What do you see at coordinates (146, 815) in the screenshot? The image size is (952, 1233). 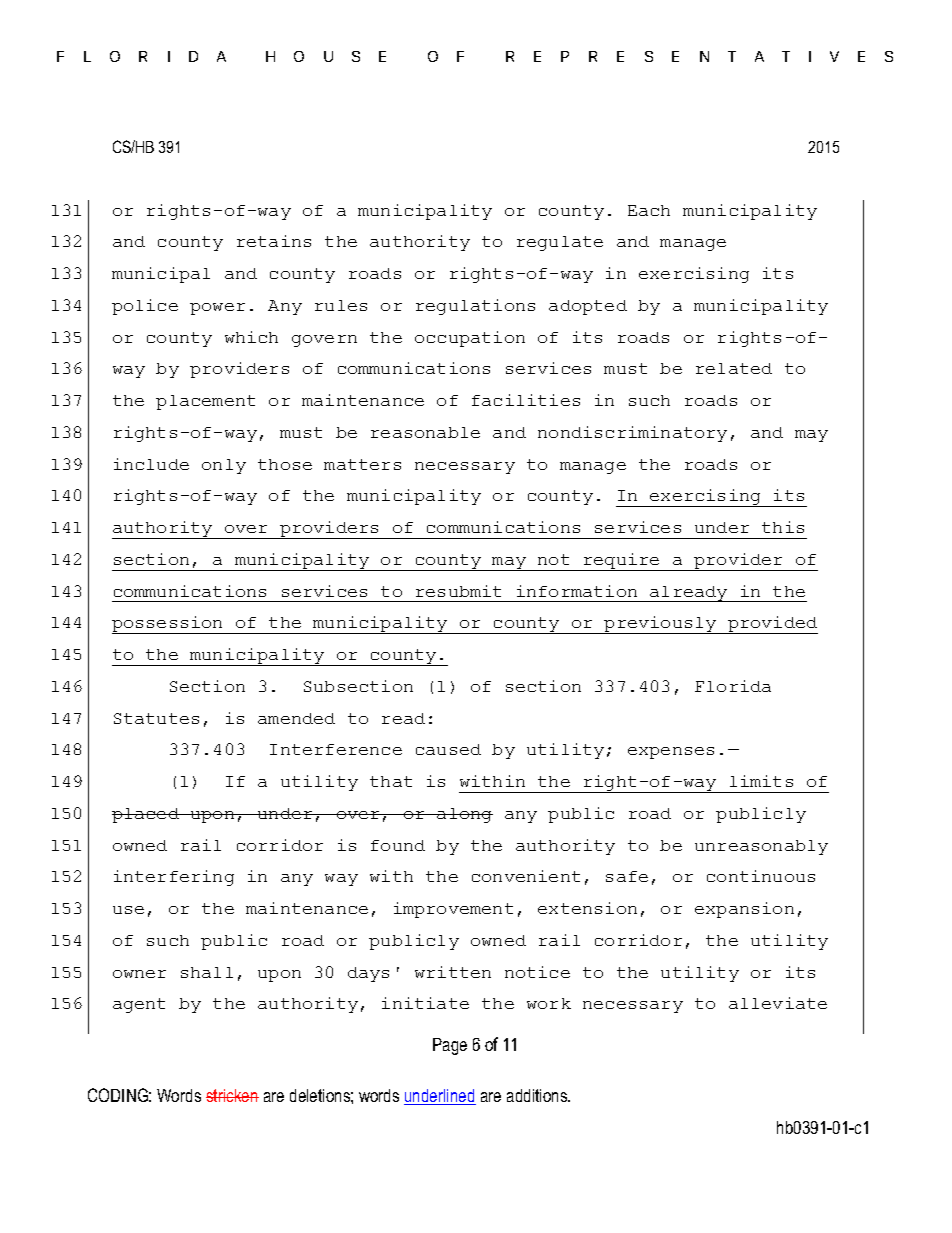 I see `placed` at bounding box center [146, 815].
